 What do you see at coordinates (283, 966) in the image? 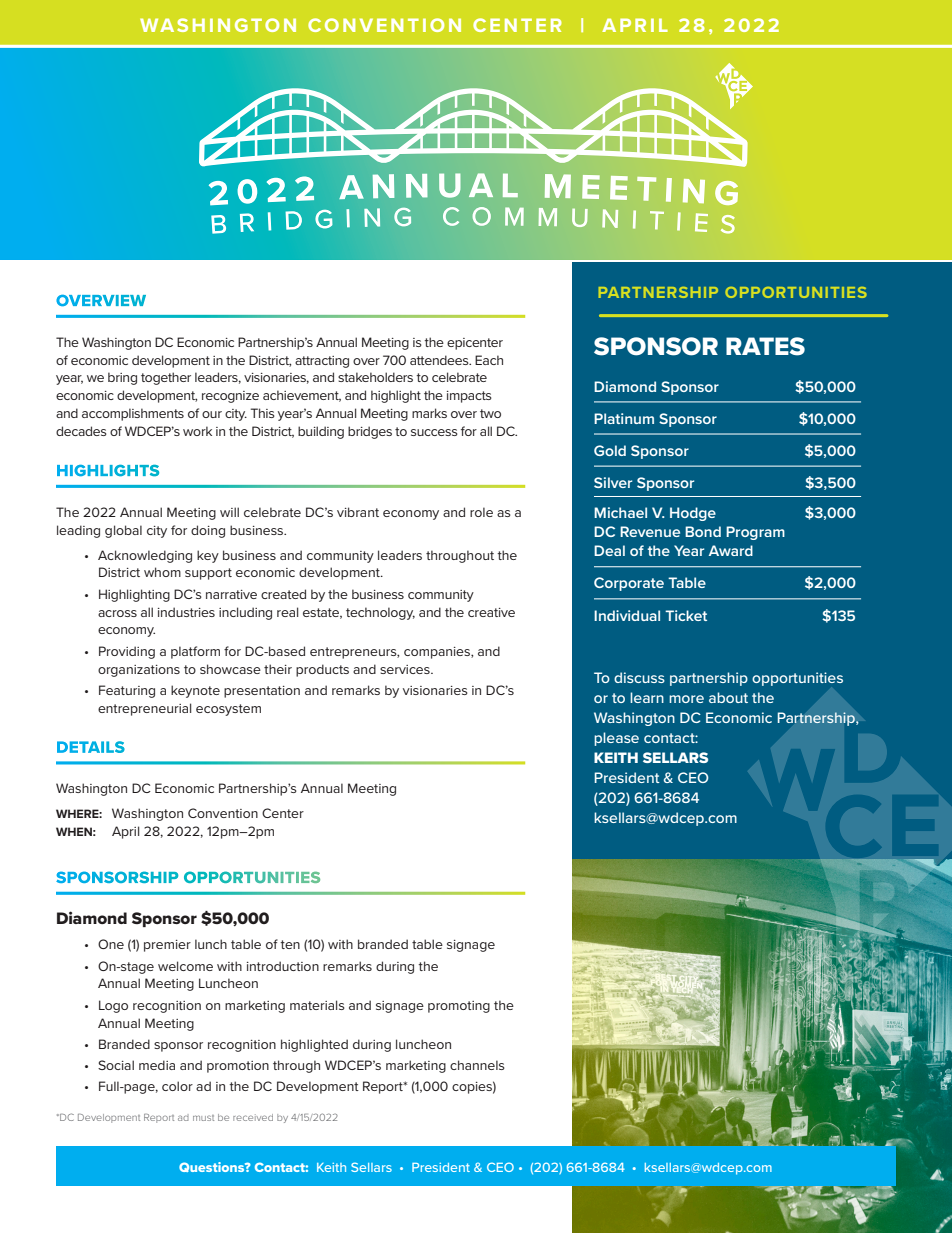
I see `introduction` at bounding box center [283, 966].
